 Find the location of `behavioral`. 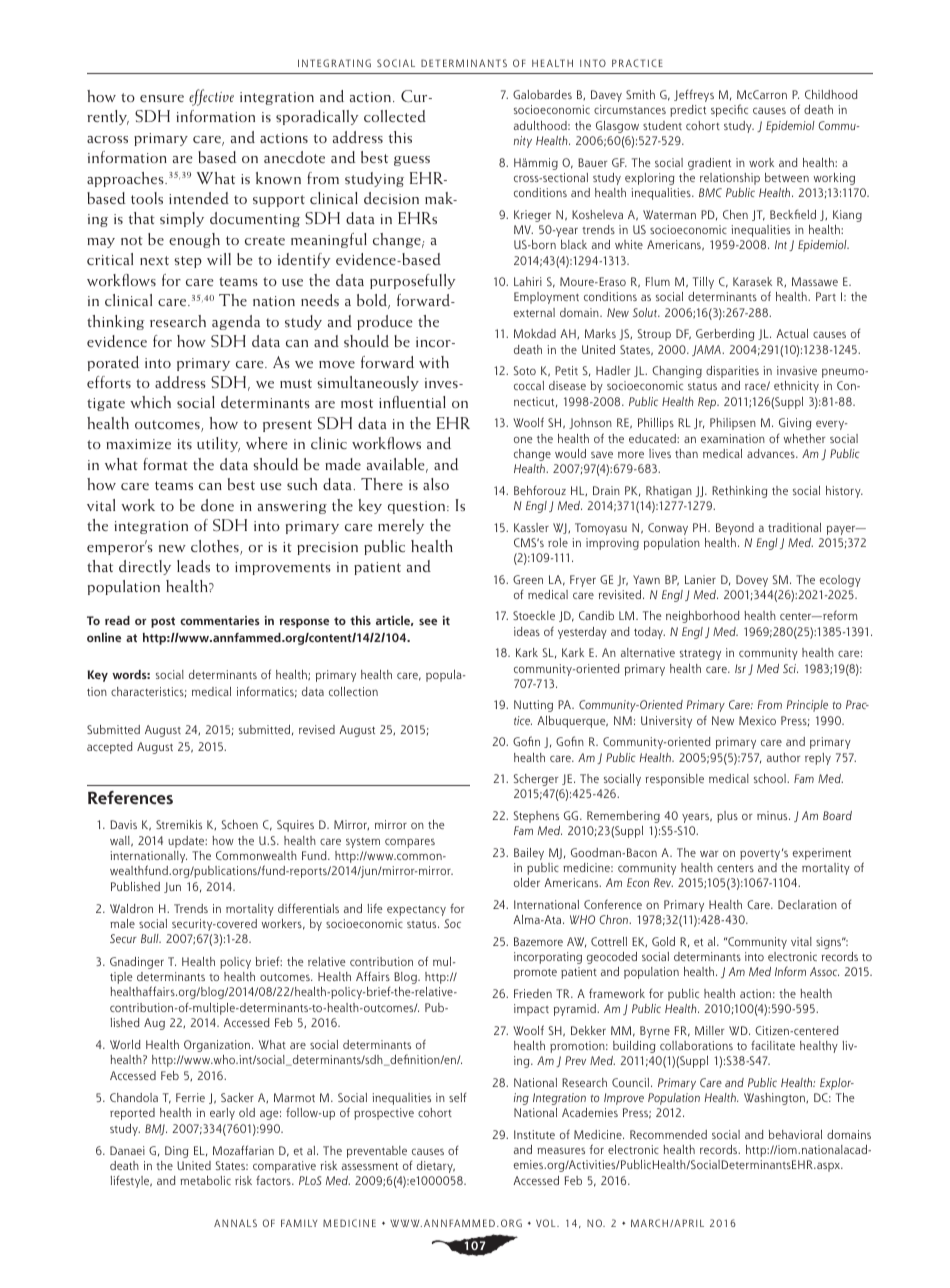

behavioral is located at coordinates (795, 1134).
